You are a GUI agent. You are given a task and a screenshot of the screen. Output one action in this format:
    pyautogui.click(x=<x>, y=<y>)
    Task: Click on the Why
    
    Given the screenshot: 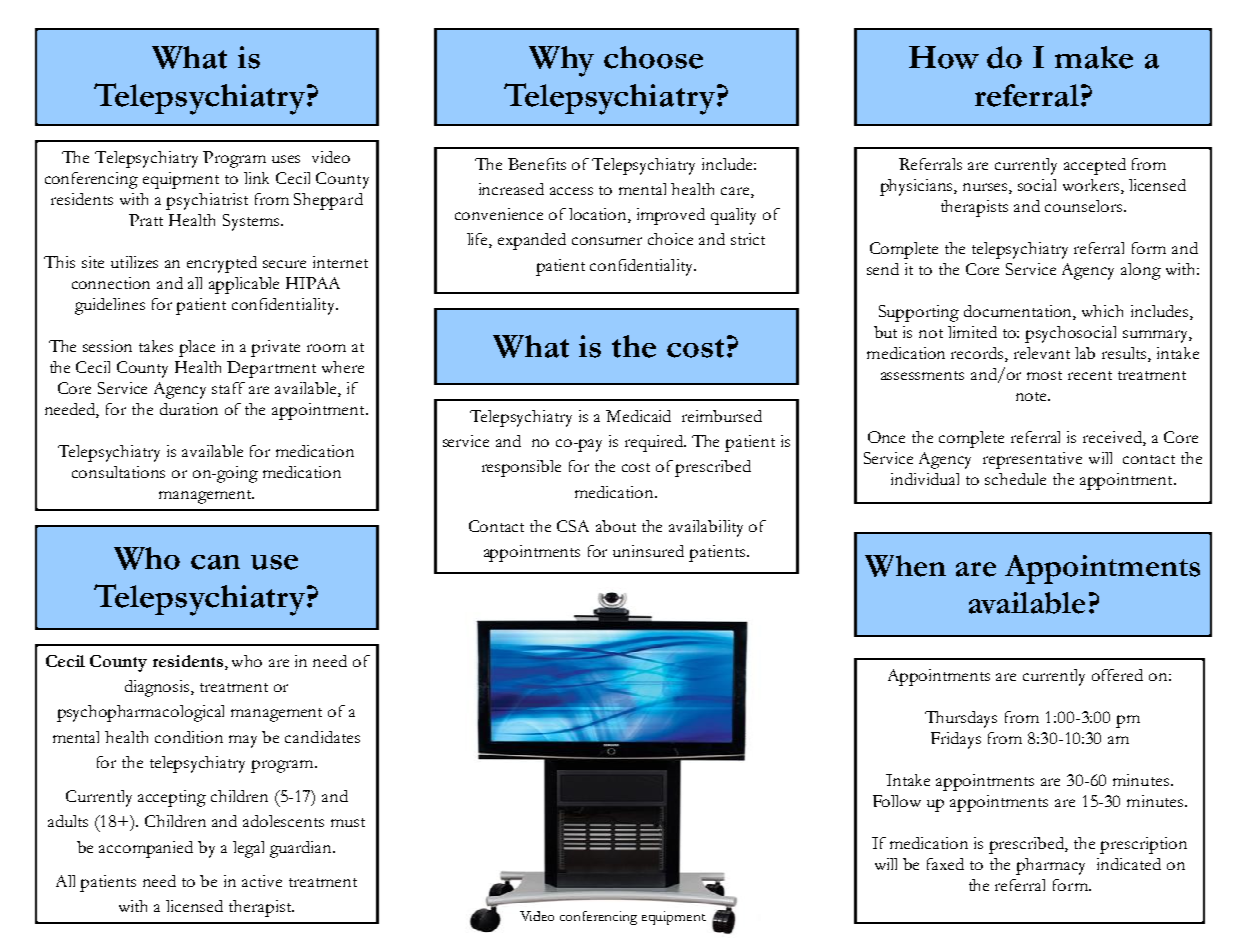 What is the action you would take?
    pyautogui.click(x=561, y=61)
